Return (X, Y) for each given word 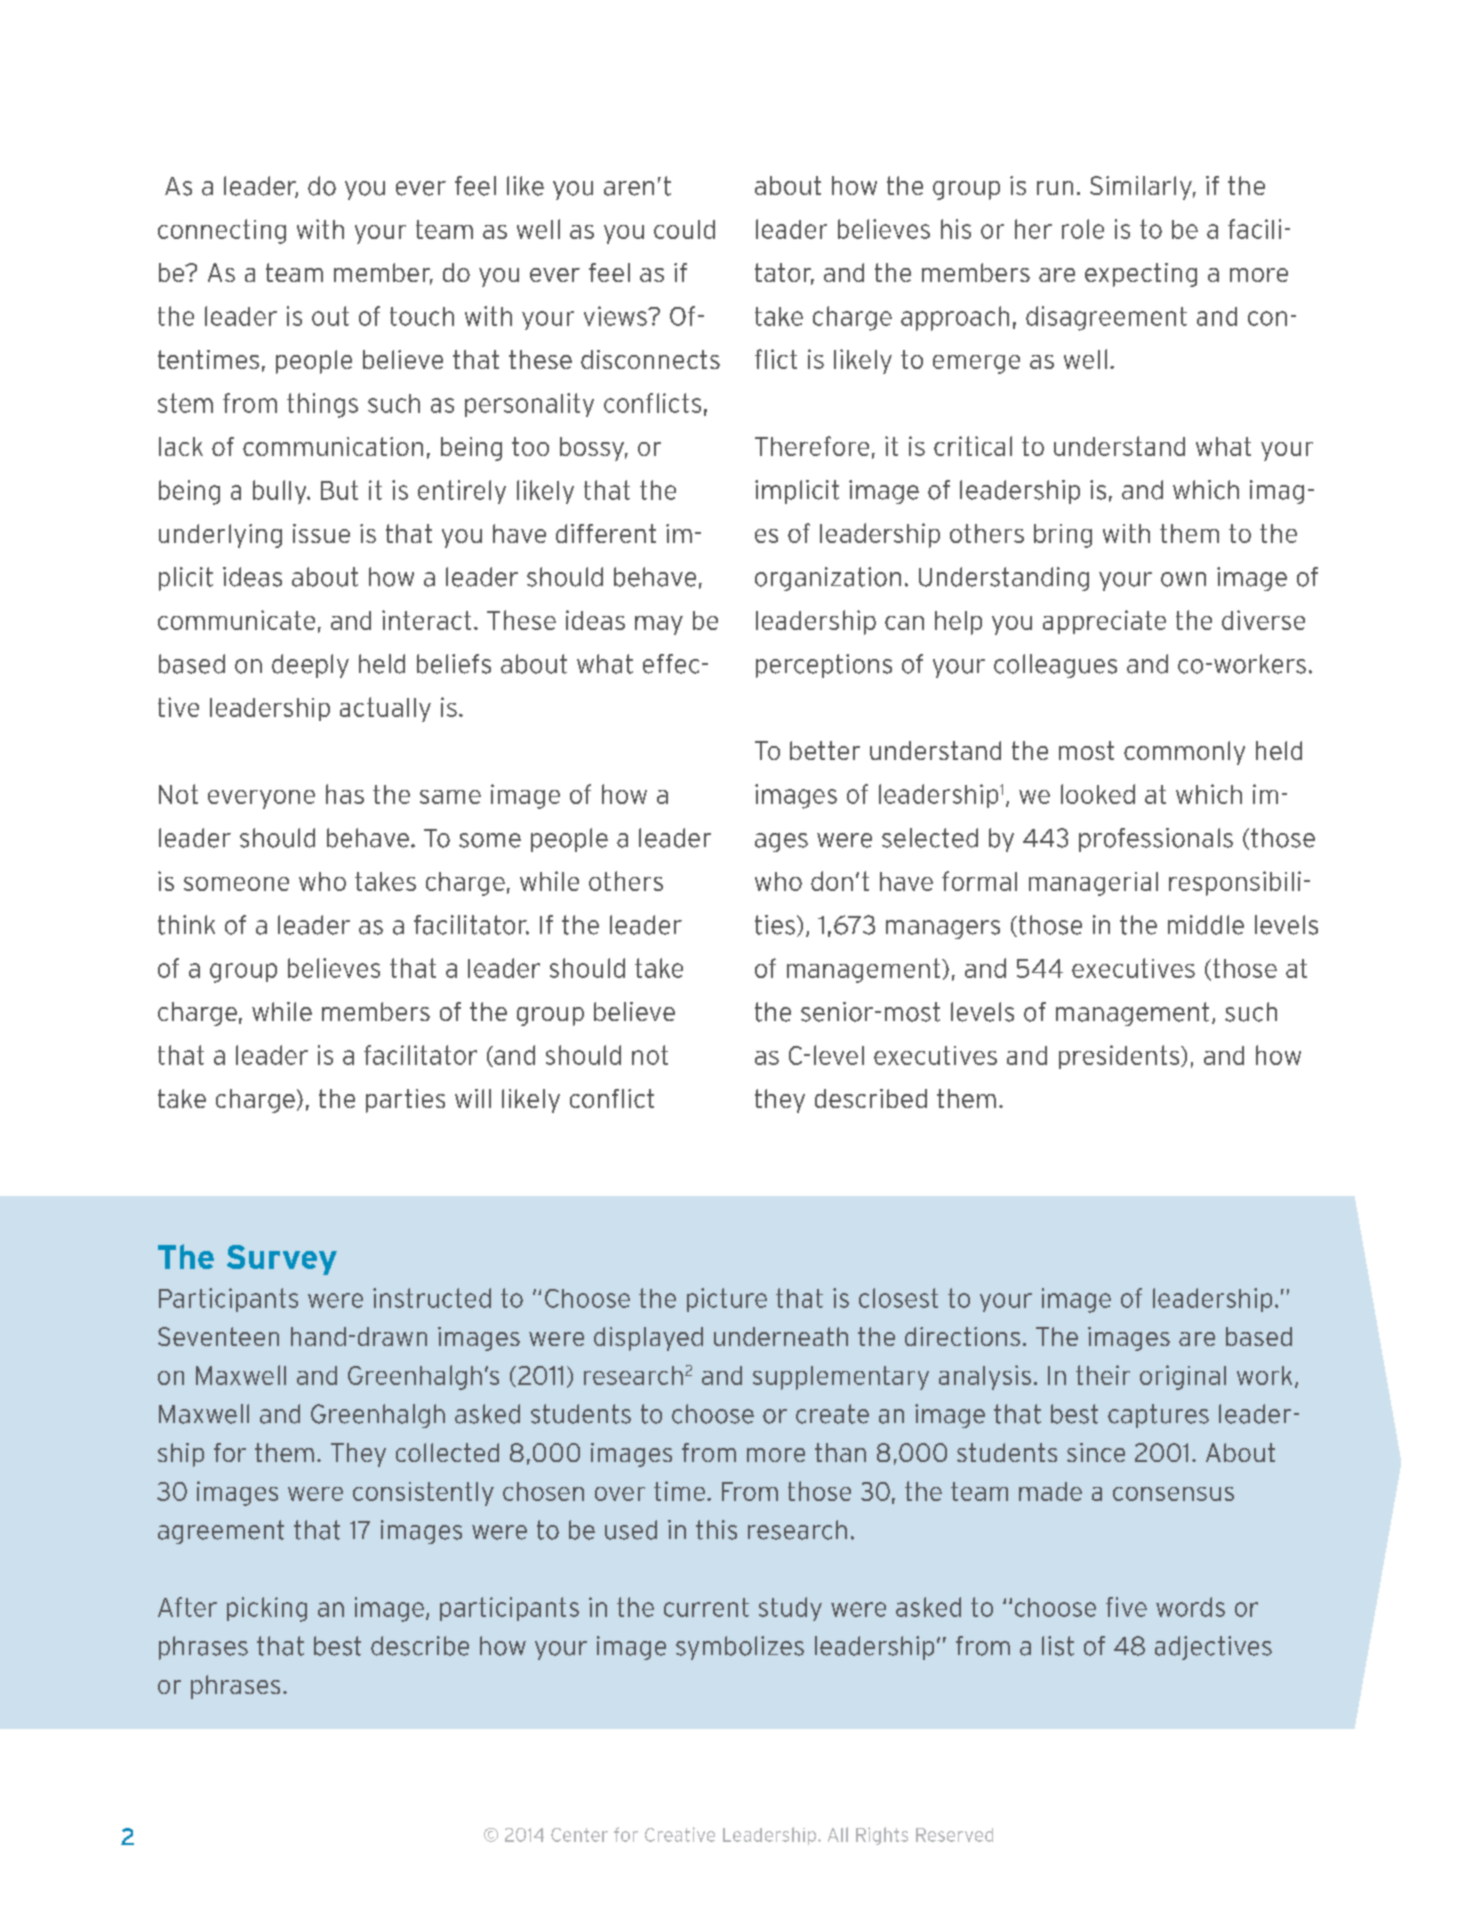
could (684, 229)
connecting (222, 231)
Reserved (954, 1835)
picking (267, 1609)
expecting (1141, 275)
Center (579, 1835)
